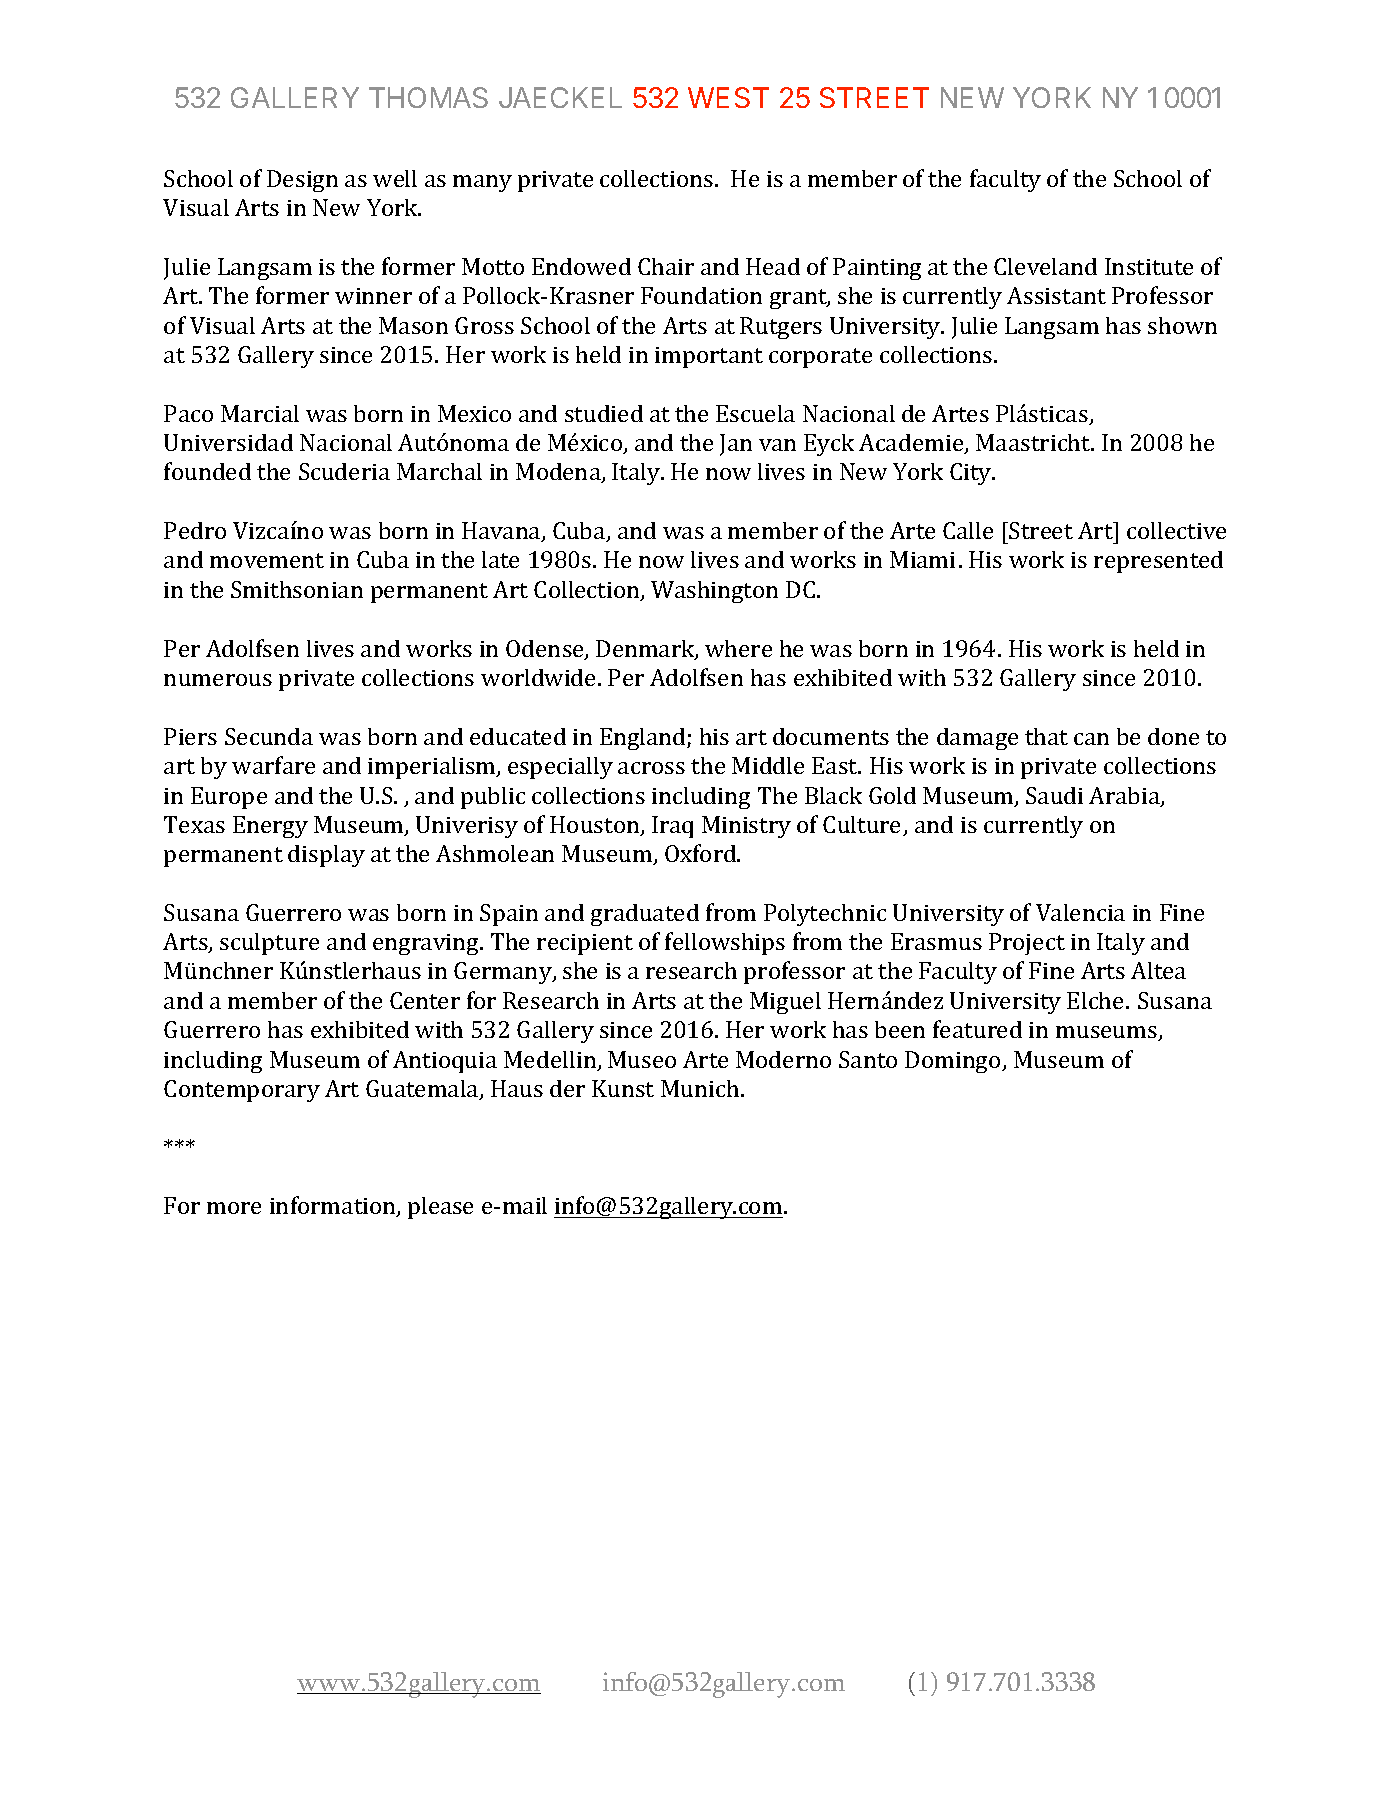 The width and height of the screenshot is (1393, 1802). Describe the element at coordinates (218, 680) in the screenshot. I see `numerous` at that location.
